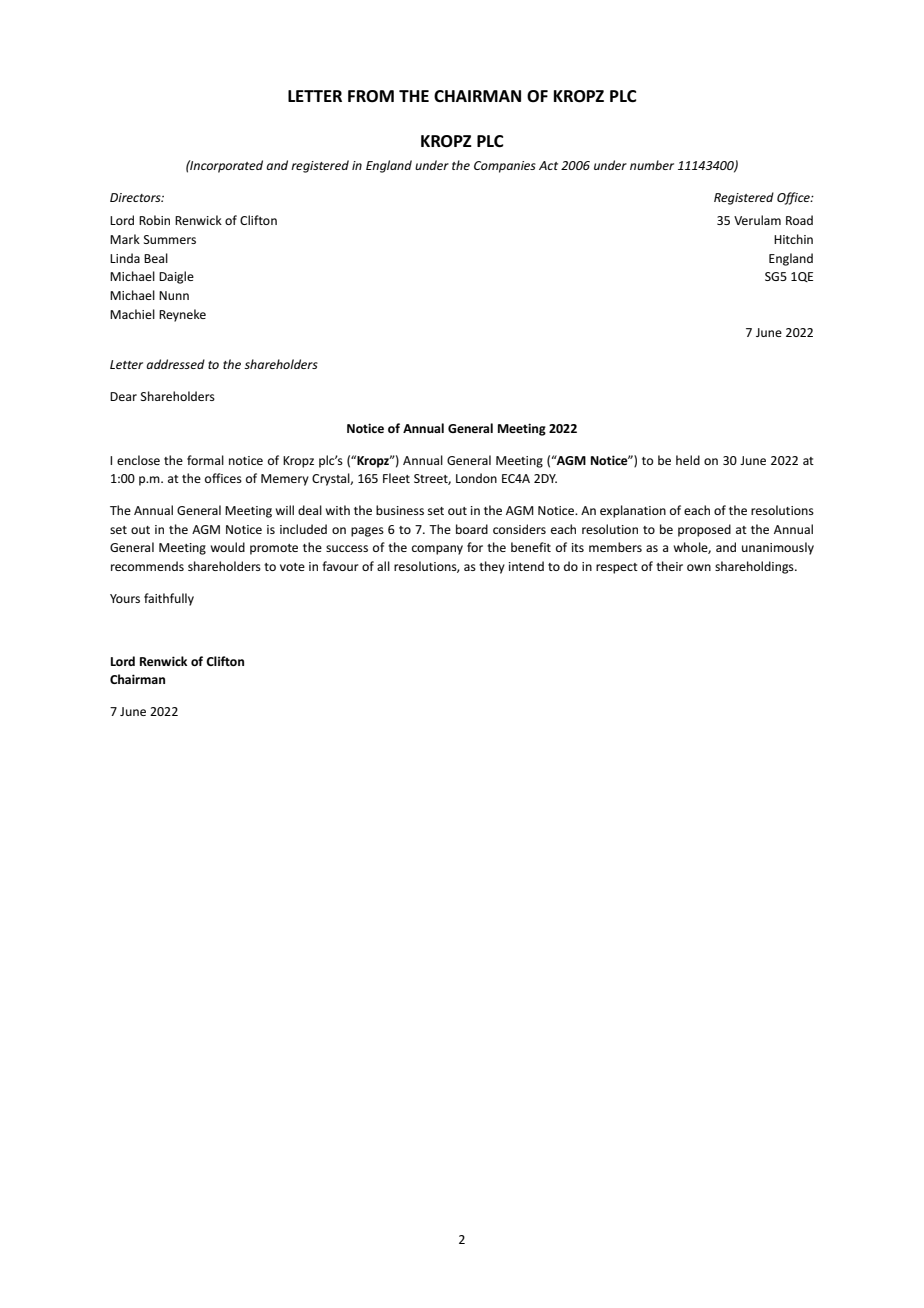 The height and width of the image is (1308, 924). Describe the element at coordinates (688, 460) in the image. I see `held` at that location.
